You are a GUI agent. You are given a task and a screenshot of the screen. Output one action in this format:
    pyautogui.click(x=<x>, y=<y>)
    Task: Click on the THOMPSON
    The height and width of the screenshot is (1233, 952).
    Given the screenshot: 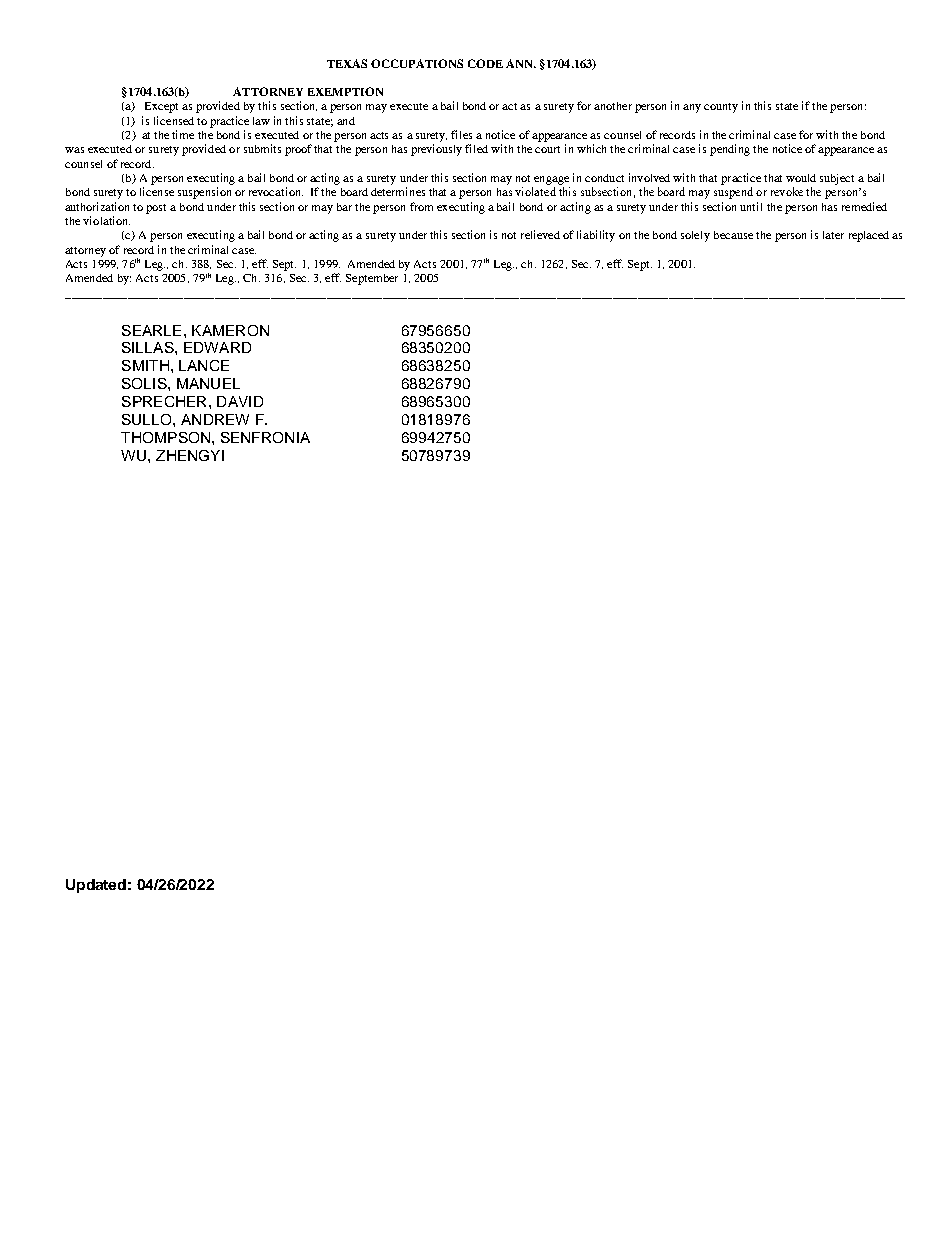 What is the action you would take?
    pyautogui.click(x=165, y=437)
